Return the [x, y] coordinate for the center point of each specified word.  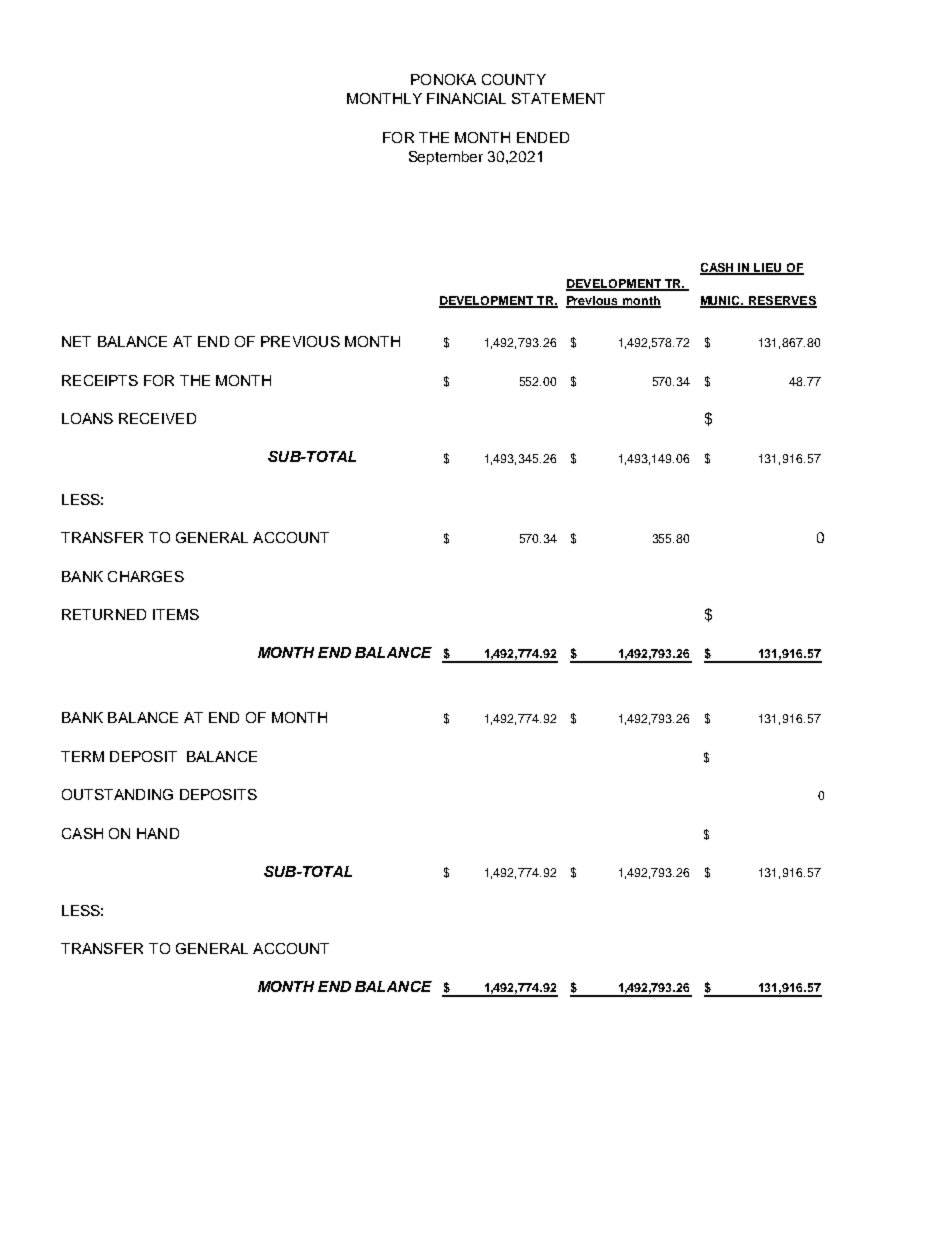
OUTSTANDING [117, 794]
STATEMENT [558, 98]
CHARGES [146, 576]
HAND [158, 833]
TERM [82, 756]
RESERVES [781, 302]
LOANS [87, 418]
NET [76, 341]
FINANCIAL [466, 98]
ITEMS [176, 614]
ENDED [543, 137]
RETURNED [104, 614]
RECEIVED [157, 418]
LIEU [768, 268]
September [446, 158]
